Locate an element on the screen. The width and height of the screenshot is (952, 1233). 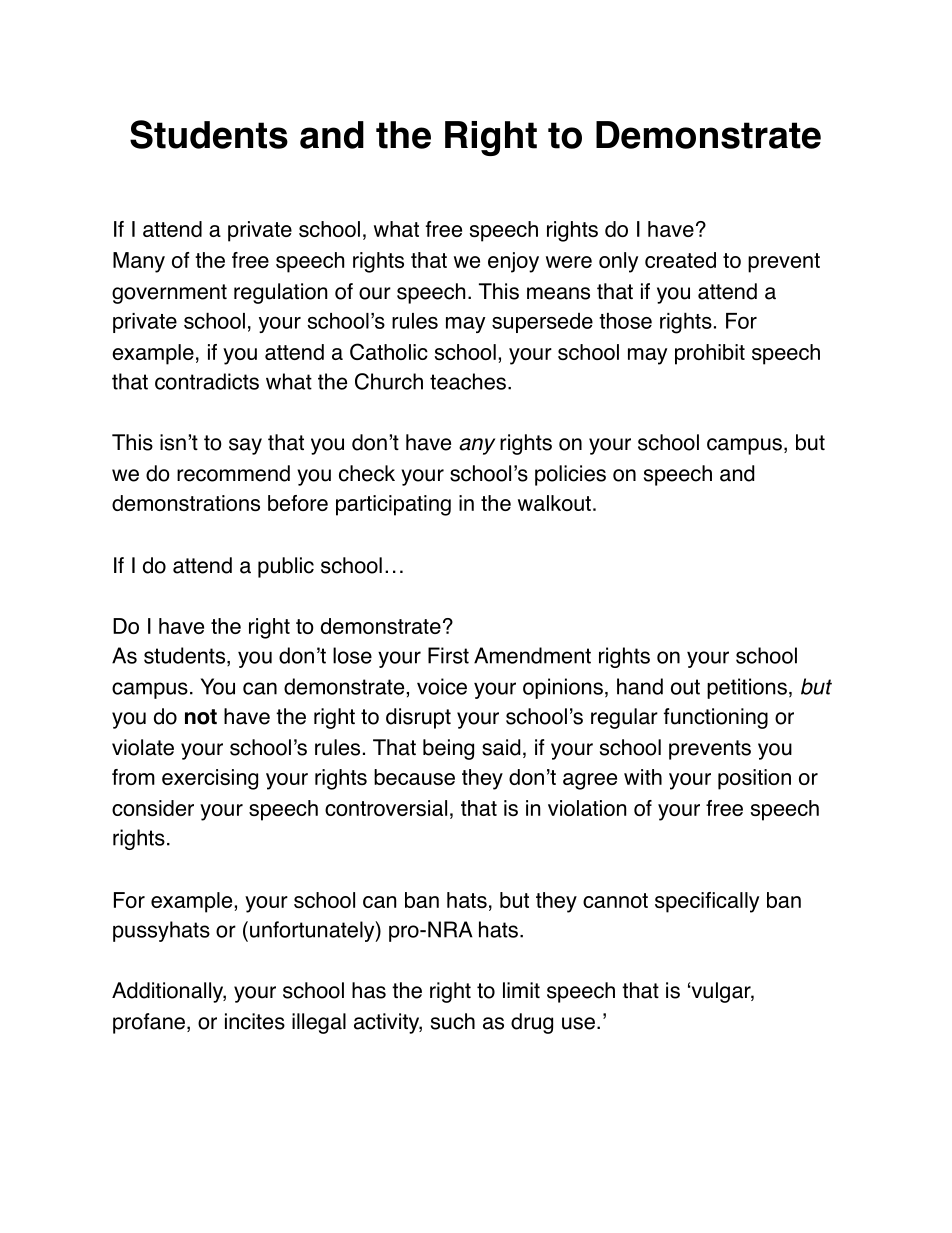
First is located at coordinates (448, 655).
